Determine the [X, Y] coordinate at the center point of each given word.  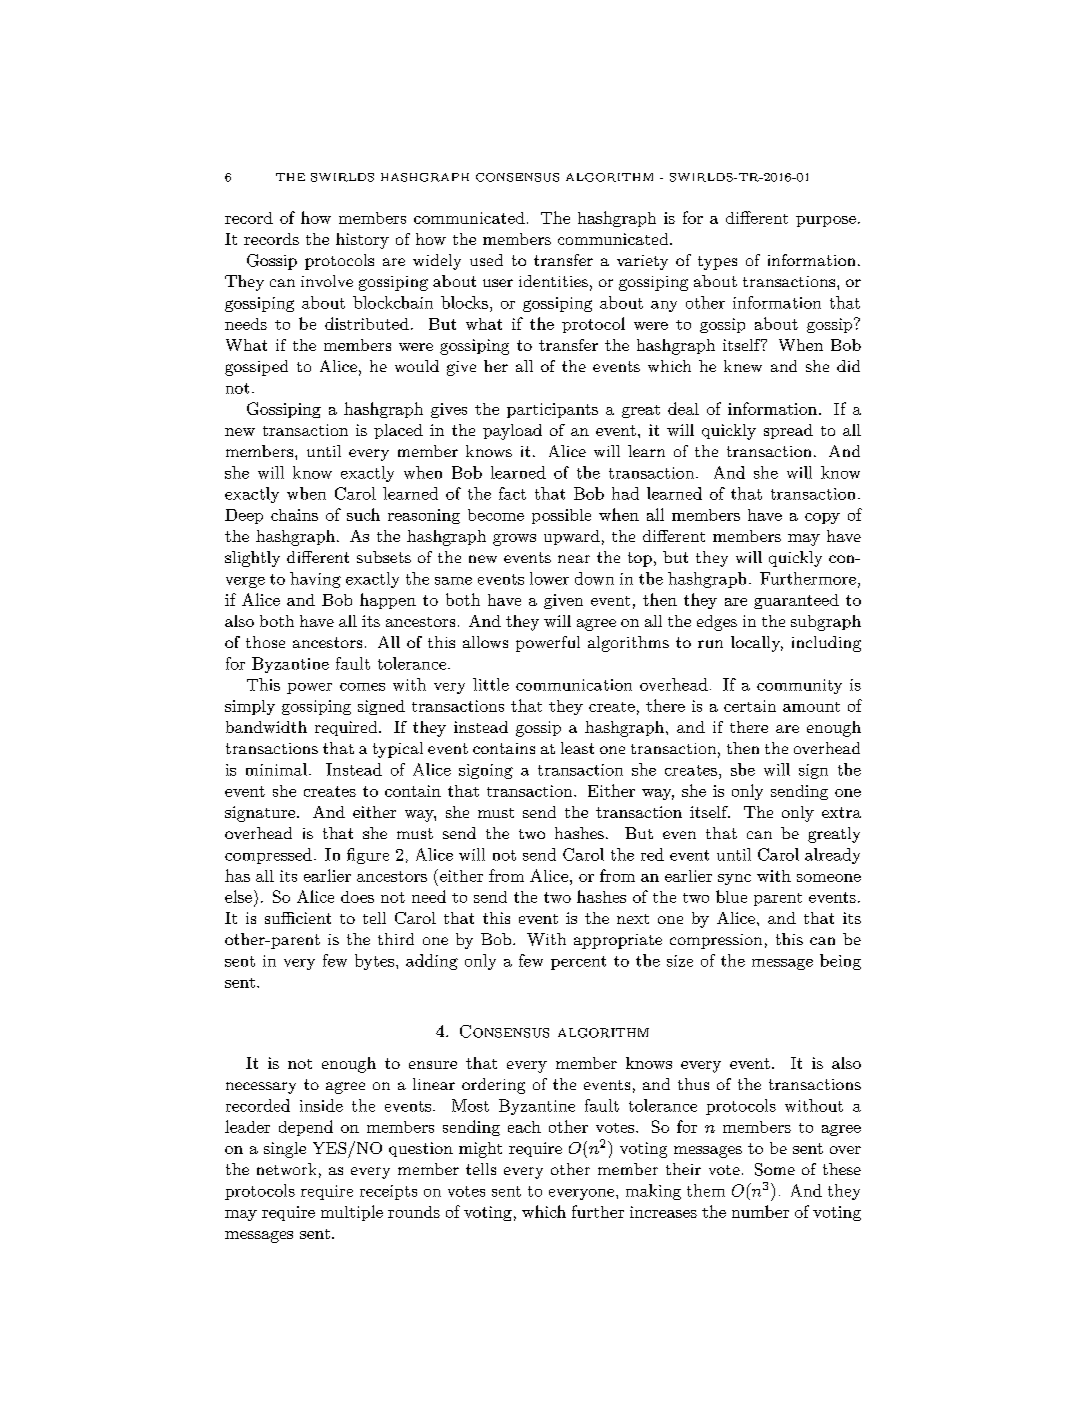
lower [549, 578]
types [717, 263]
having [315, 580]
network [286, 1169]
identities [553, 281]
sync [734, 879]
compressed [268, 856]
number [760, 1211]
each [524, 1127]
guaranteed [796, 601]
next [633, 919]
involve [327, 281]
